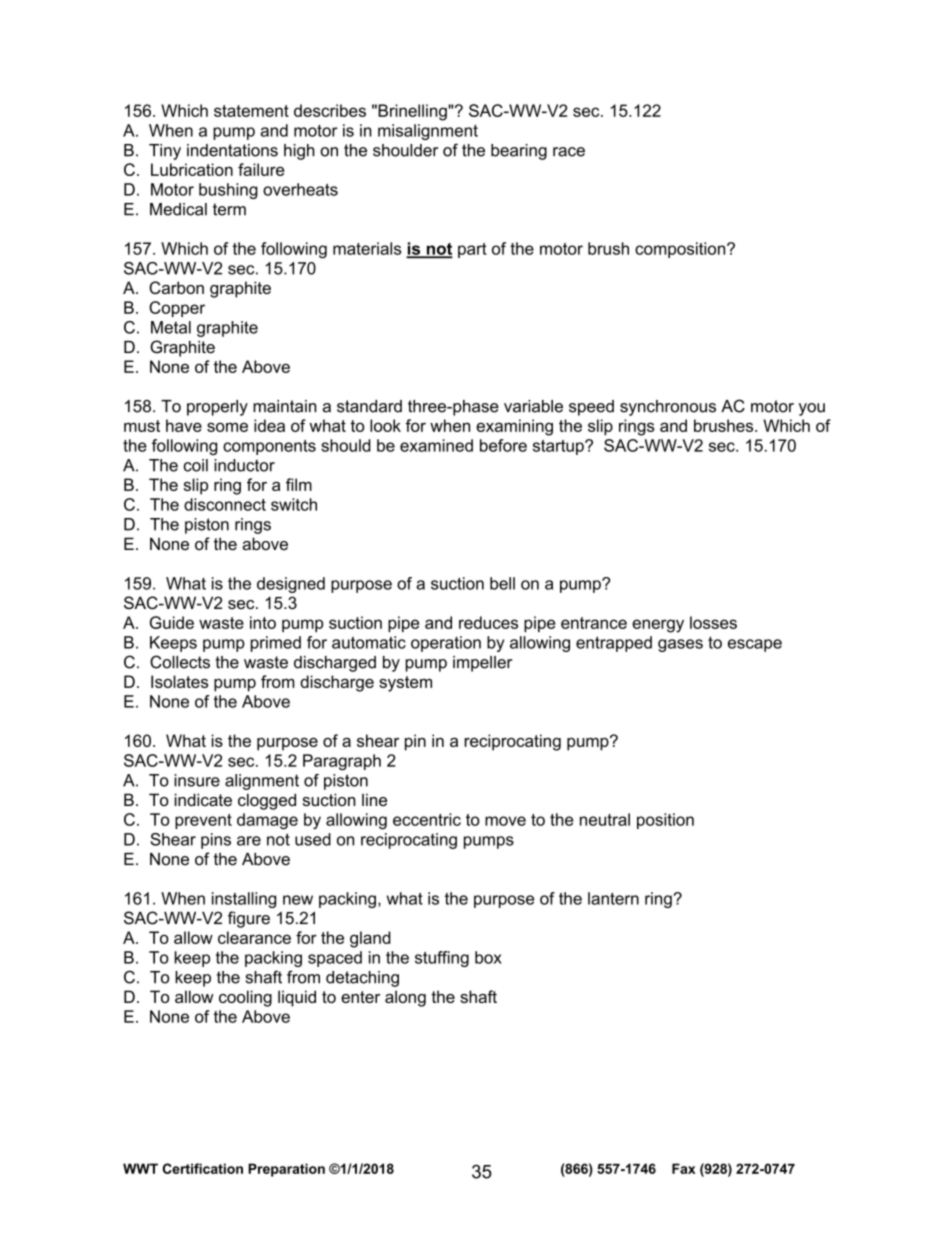 The image size is (952, 1233). Describe the element at coordinates (232, 150) in the screenshot. I see `indentations` at that location.
